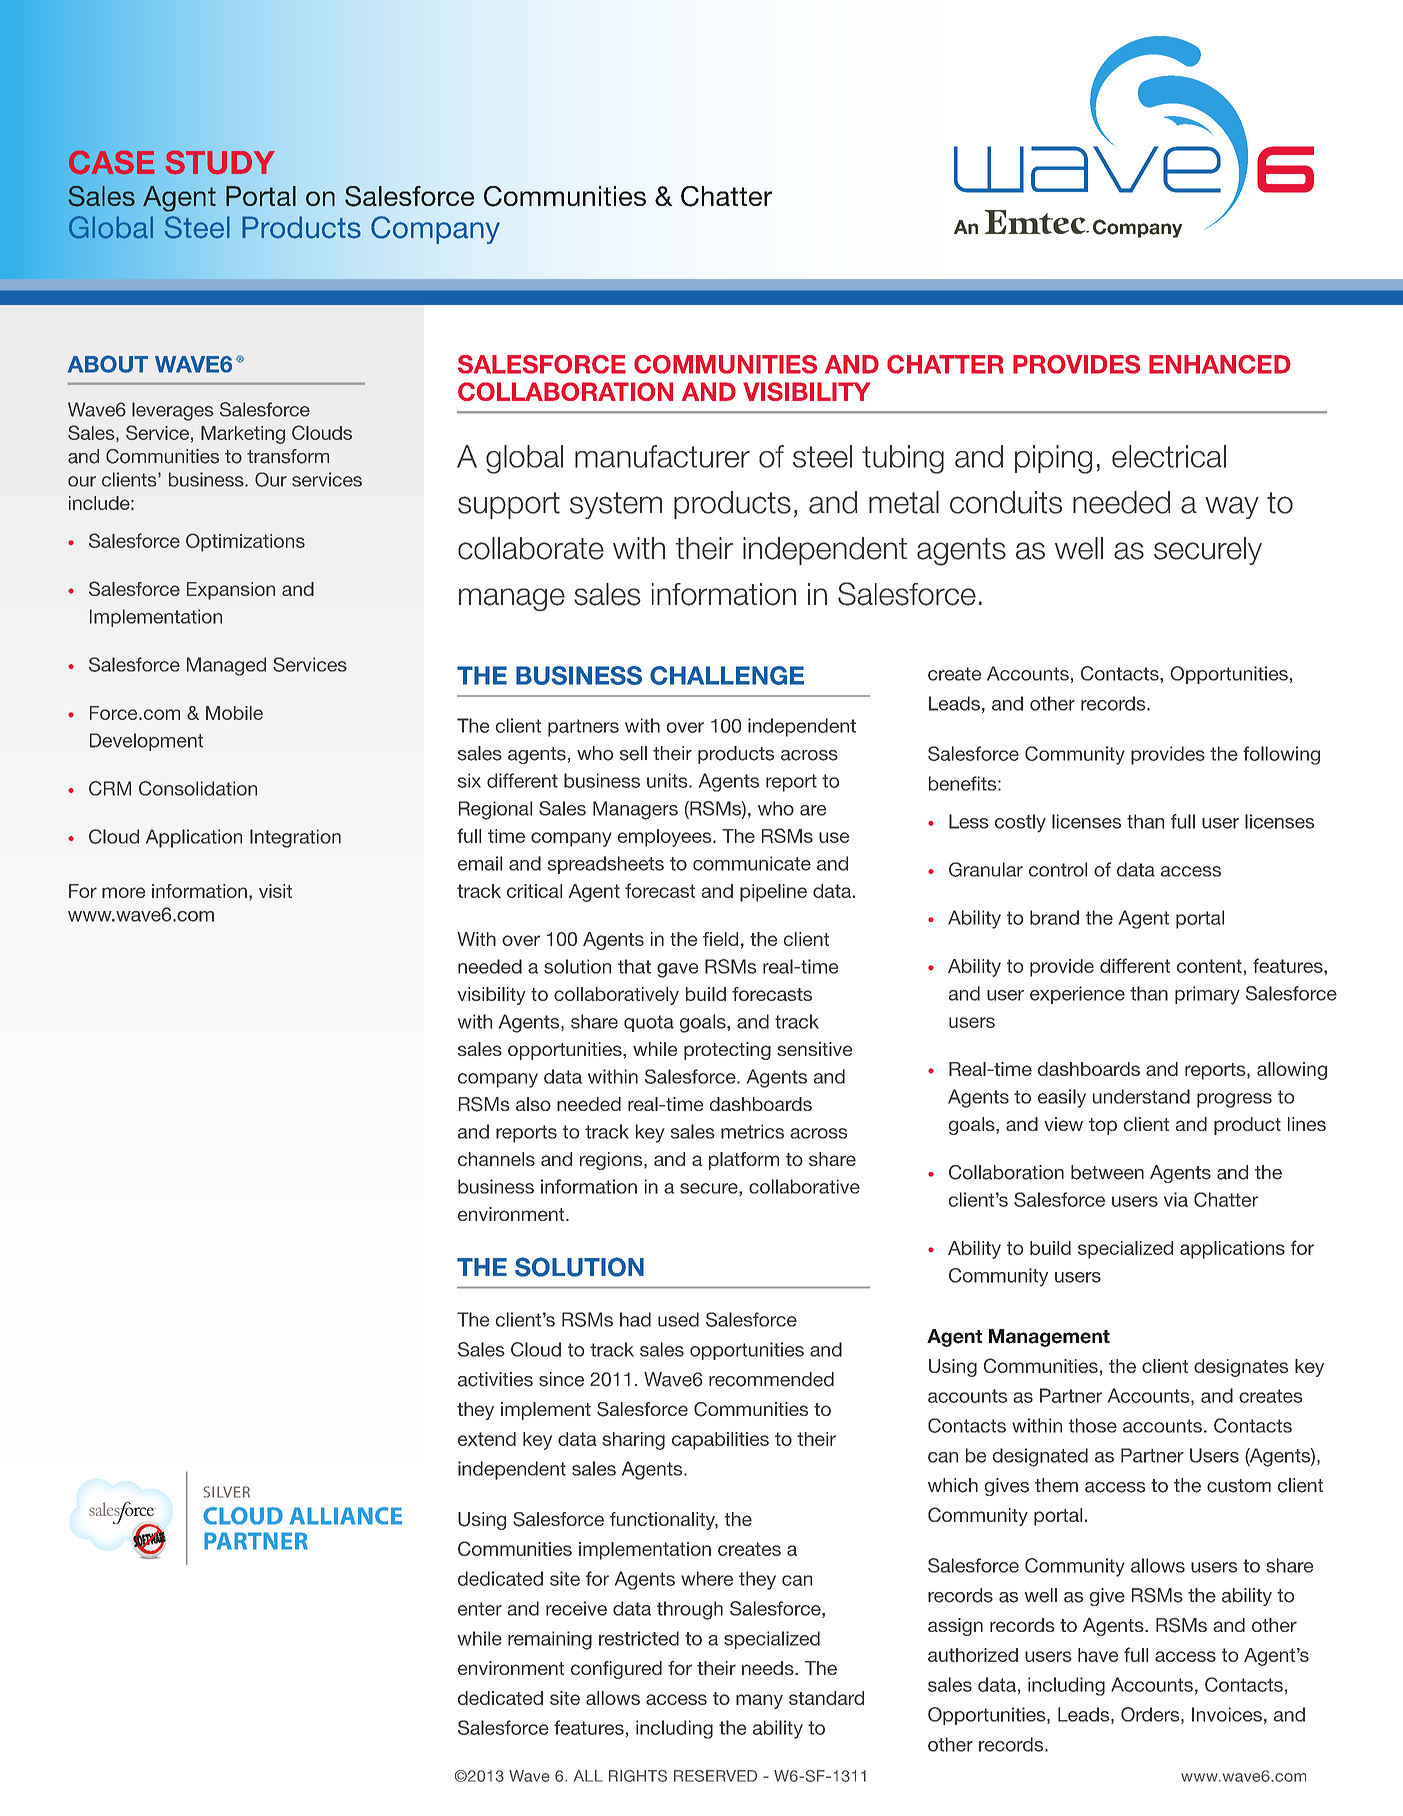  Describe the element at coordinates (1209, 966) in the document. I see `content` at that location.
